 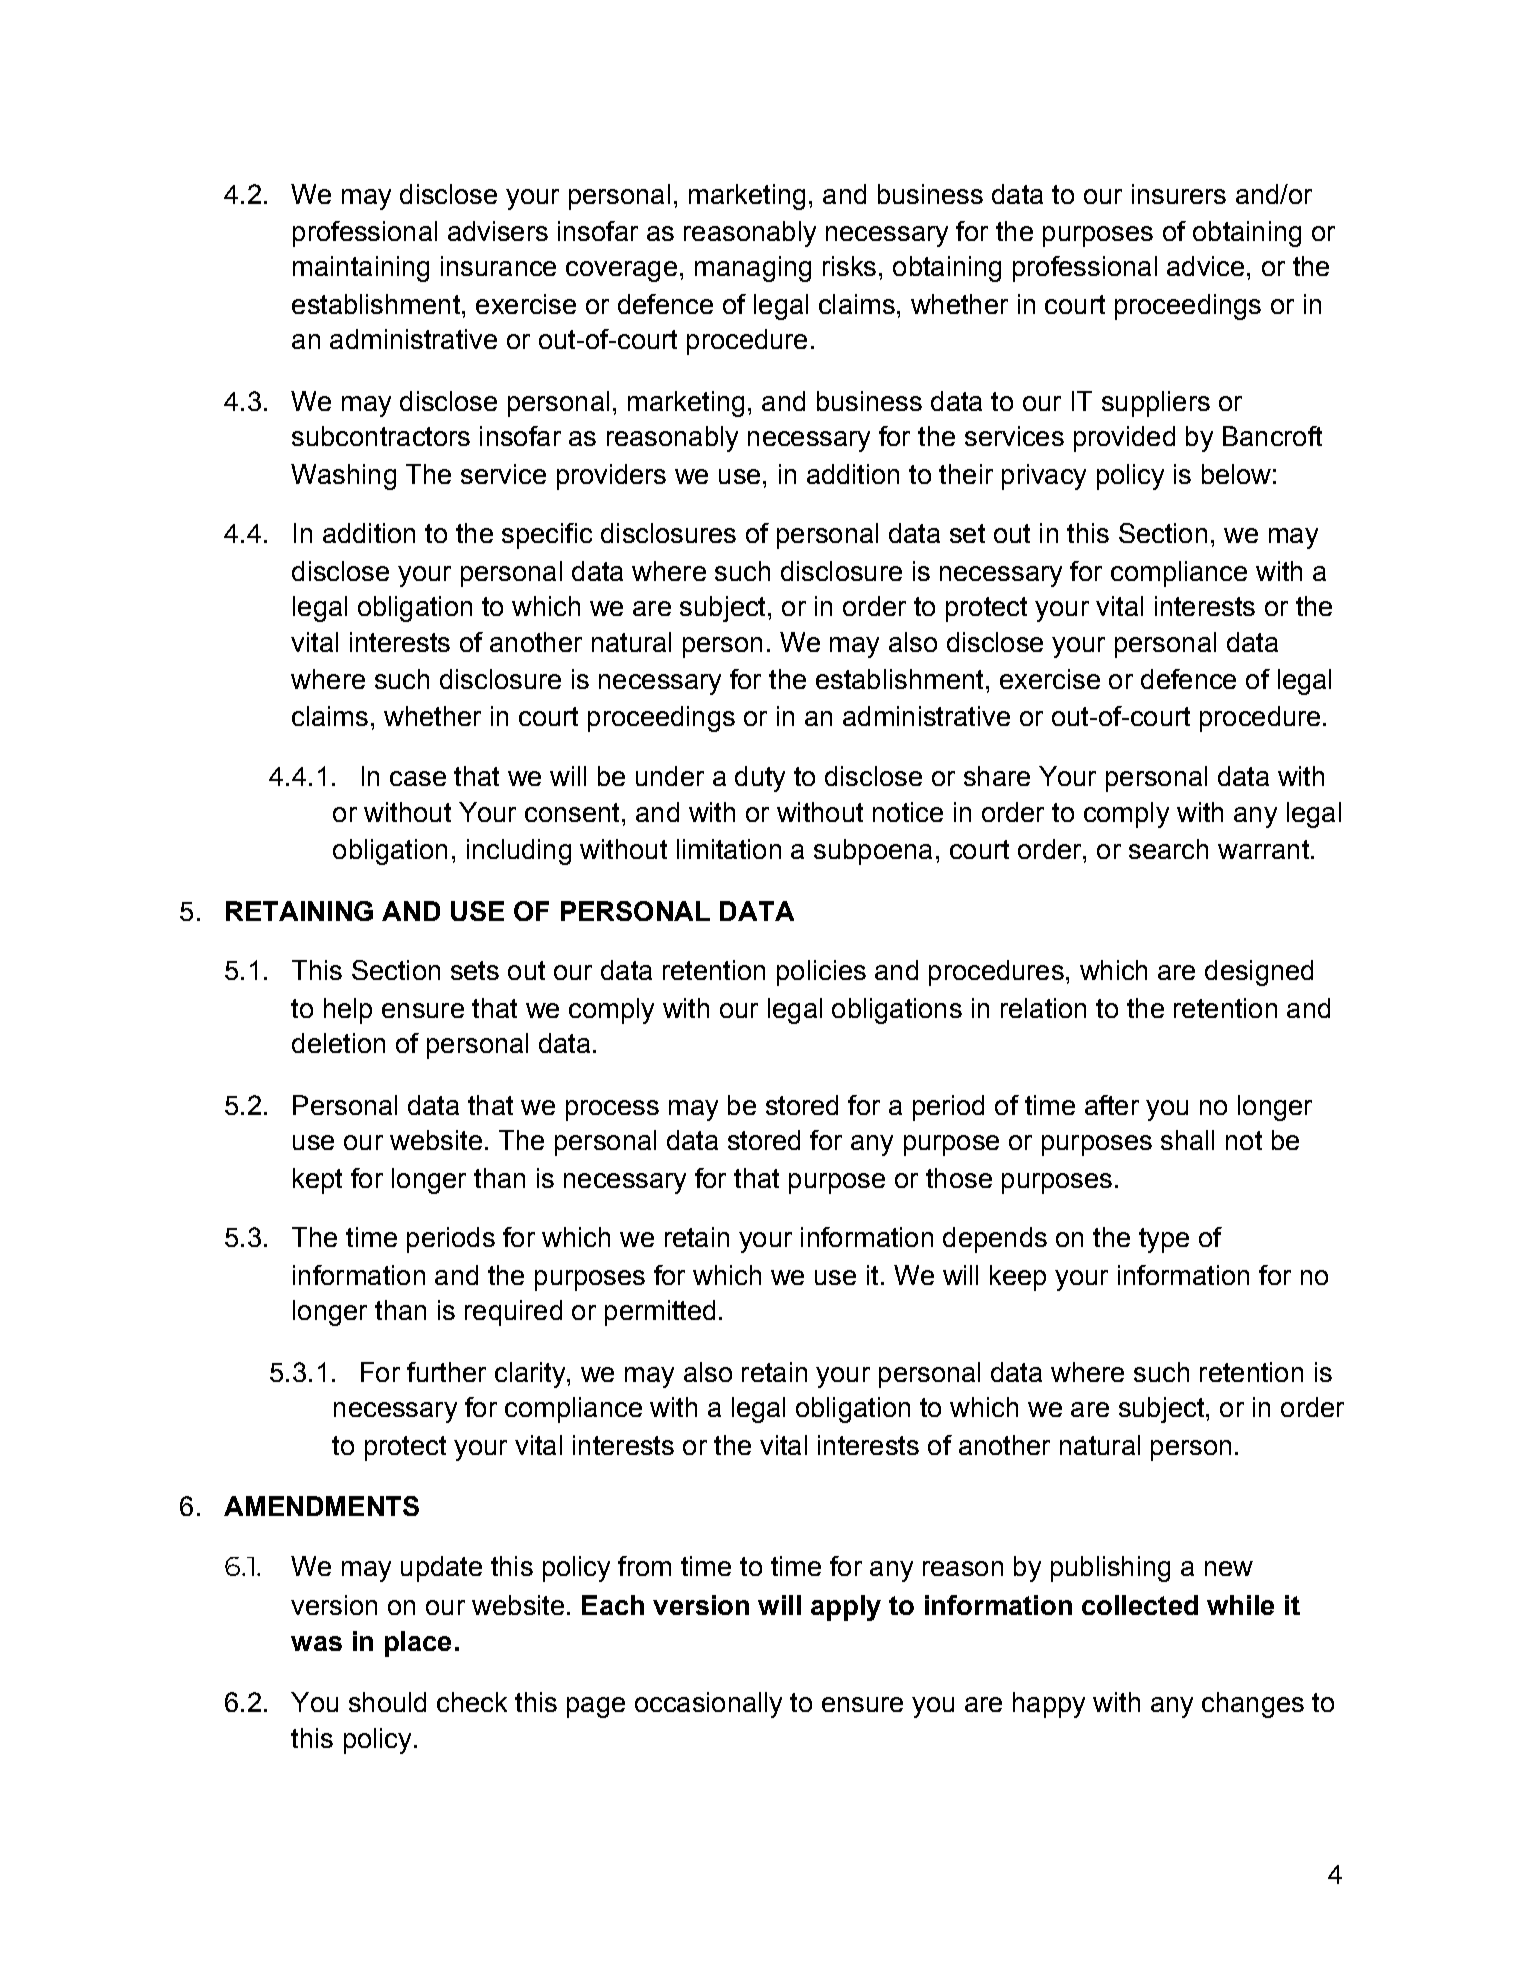 I want to click on place, so click(x=418, y=1644).
